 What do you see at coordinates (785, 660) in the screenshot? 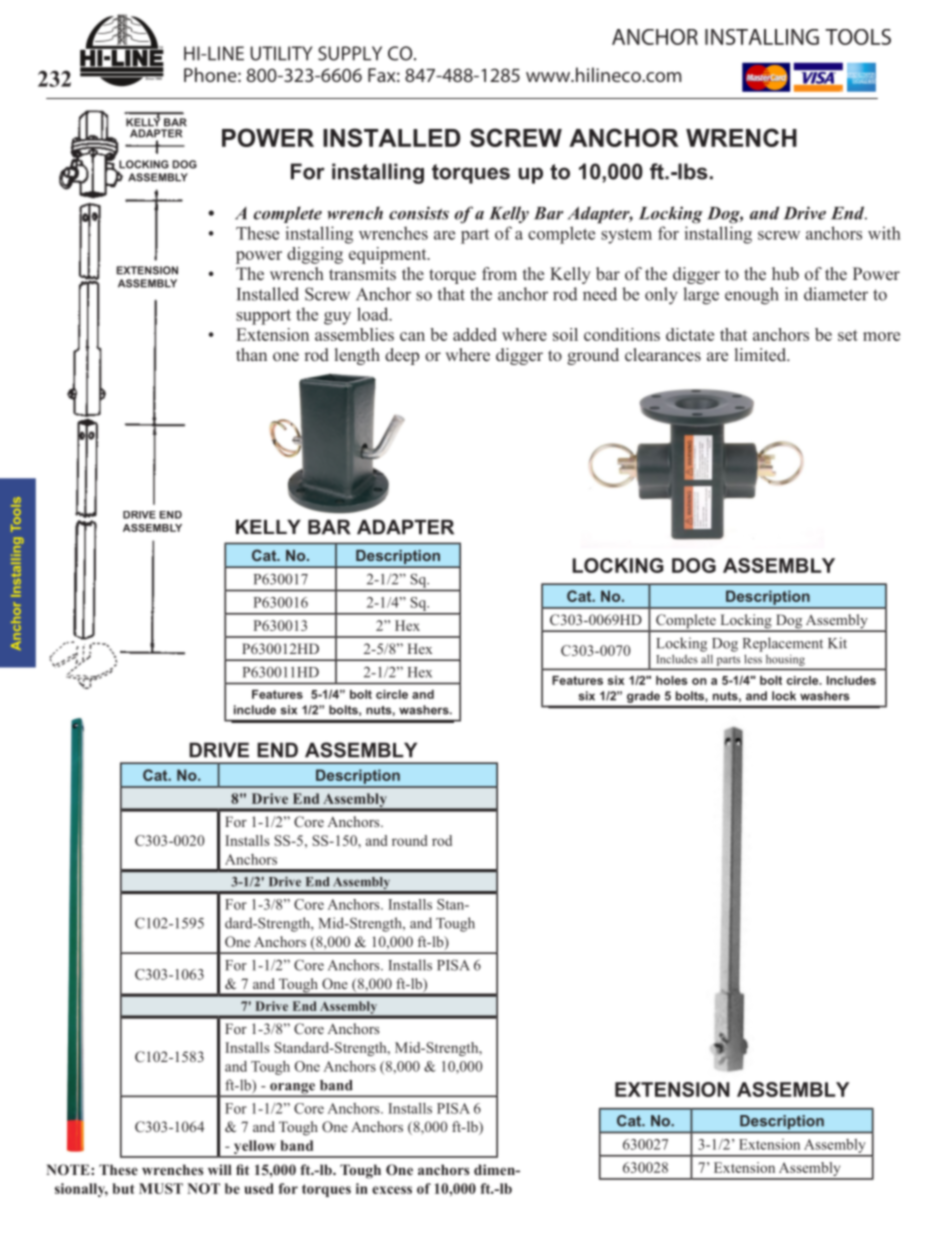
I see `housing` at bounding box center [785, 660].
